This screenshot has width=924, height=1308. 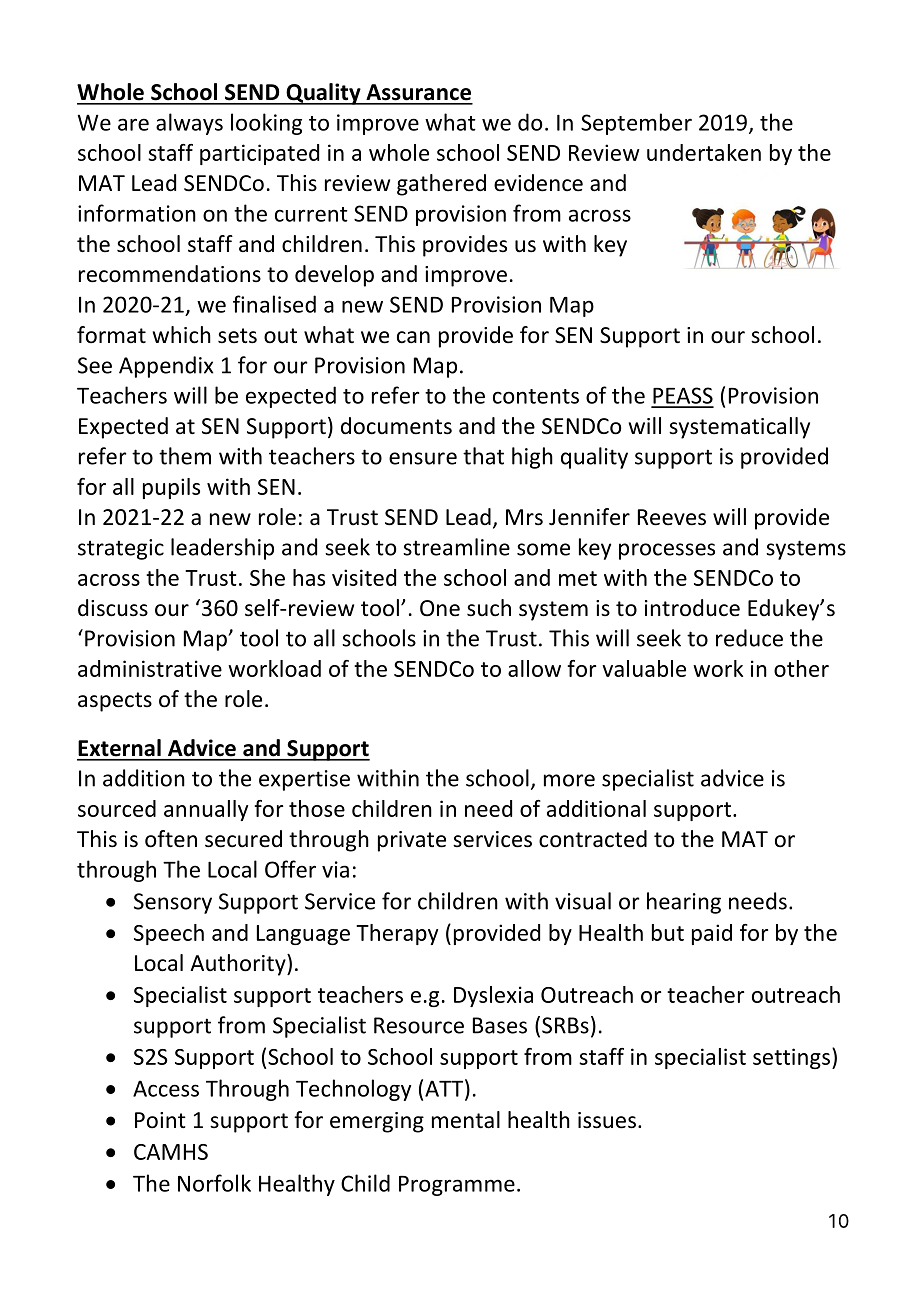 What do you see at coordinates (672, 517) in the screenshot?
I see `Reeves` at bounding box center [672, 517].
